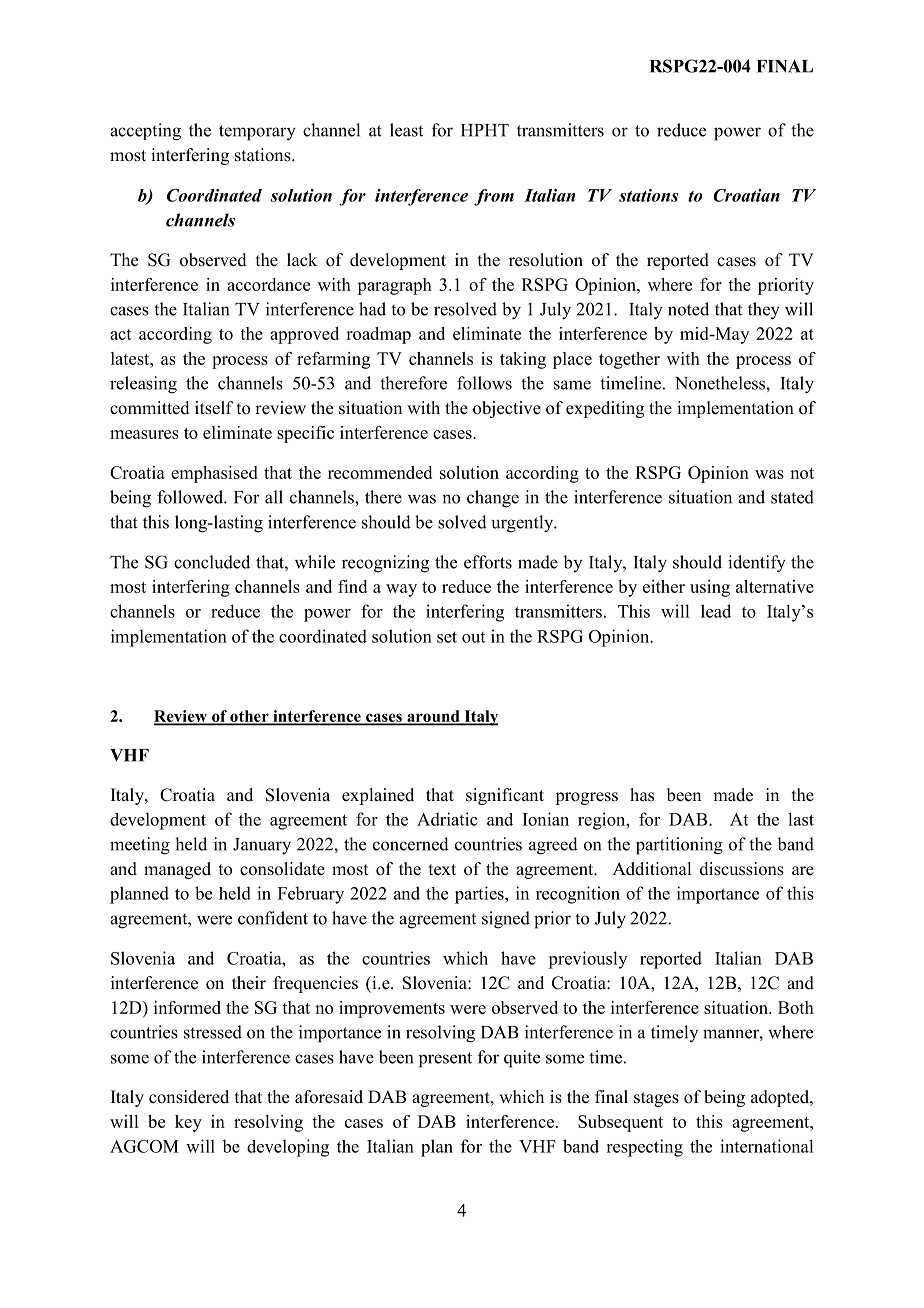 The image size is (924, 1308). What do you see at coordinates (688, 309) in the image?
I see `noted` at bounding box center [688, 309].
